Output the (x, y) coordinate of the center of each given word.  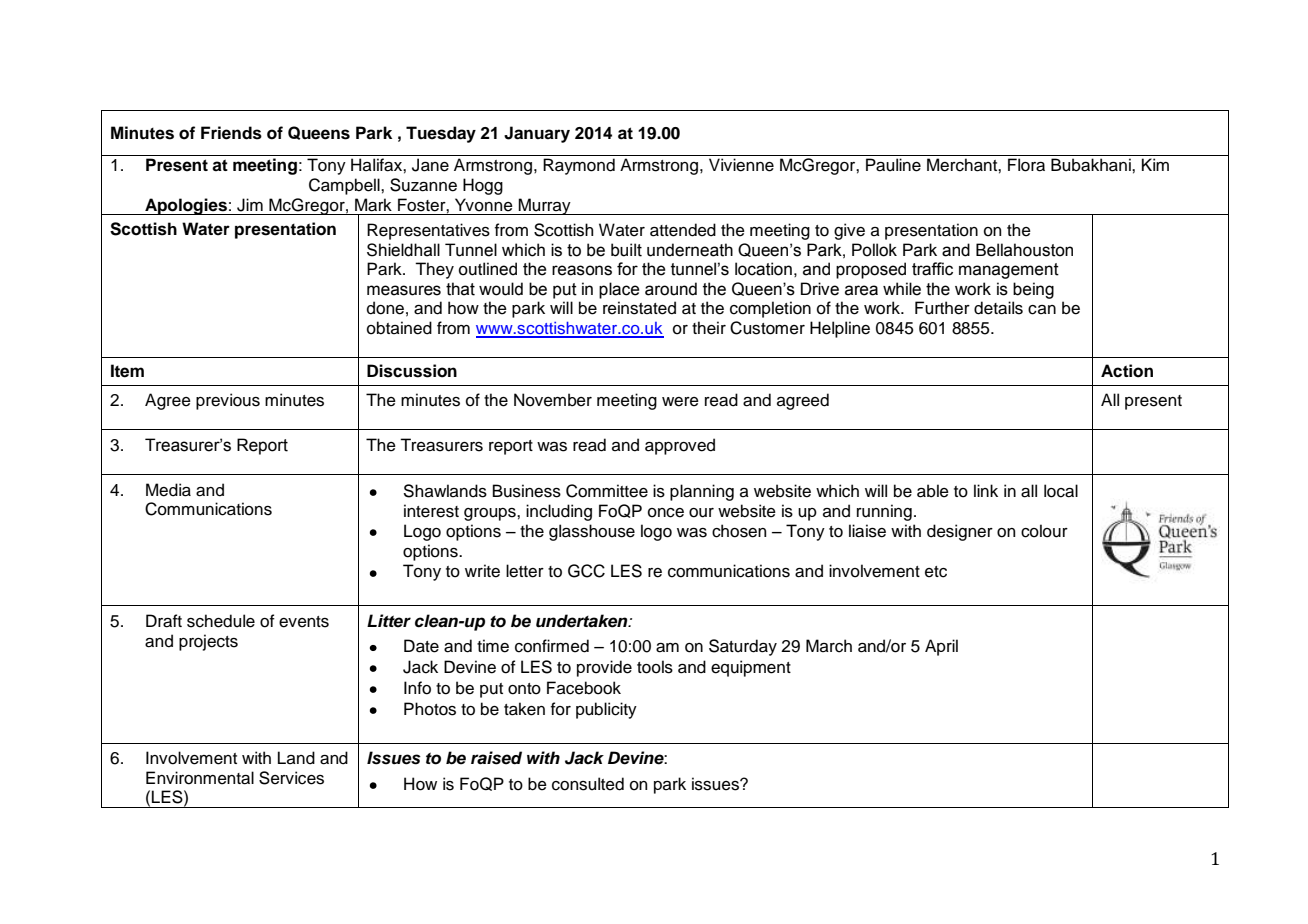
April (941, 647)
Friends (231, 133)
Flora (1026, 165)
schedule (221, 621)
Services (291, 778)
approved (680, 446)
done (385, 308)
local (1061, 491)
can (1042, 310)
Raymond (579, 166)
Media (168, 490)
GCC (586, 571)
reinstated (639, 308)
